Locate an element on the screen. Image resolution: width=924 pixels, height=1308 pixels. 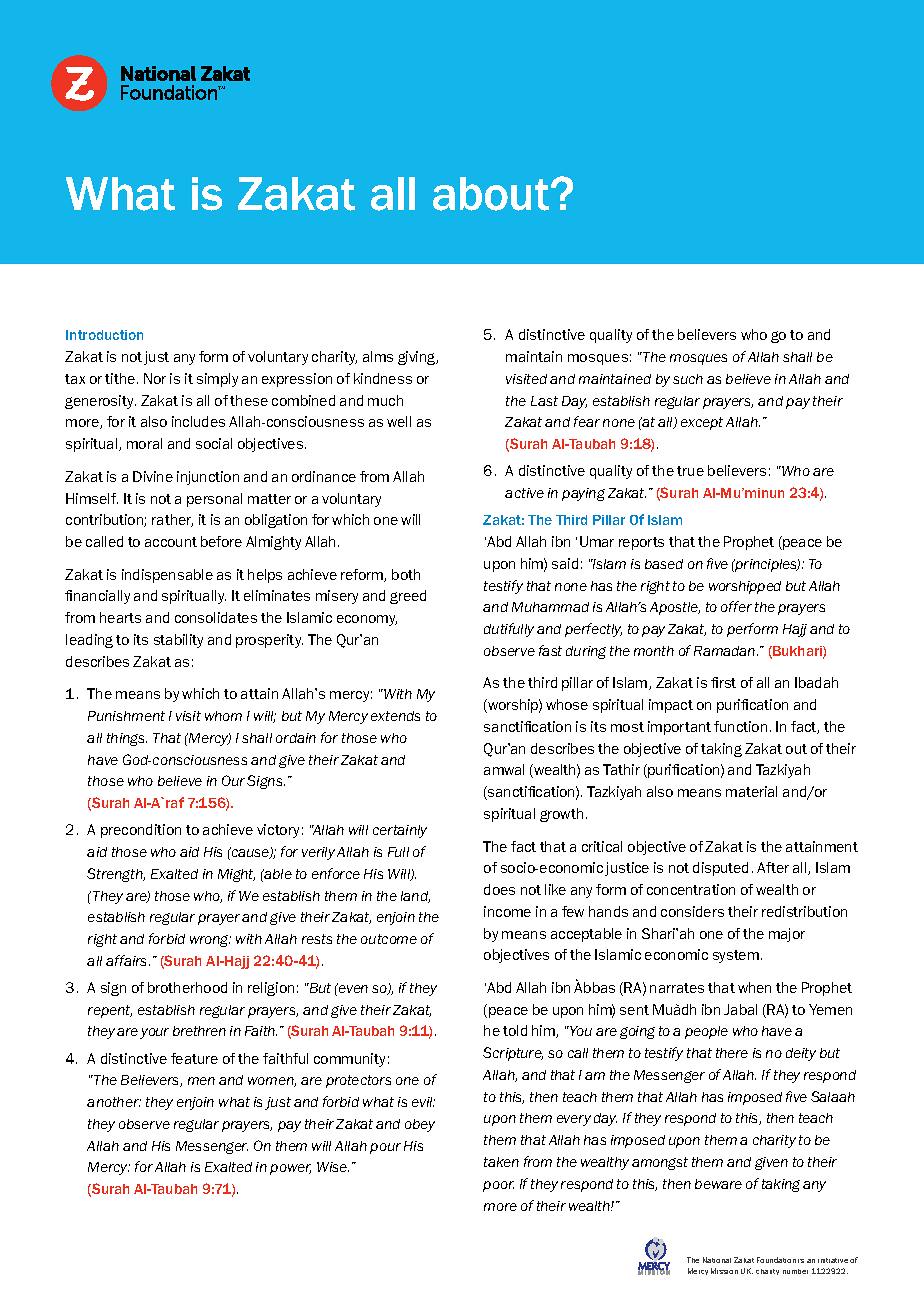
poor is located at coordinates (498, 1186).
